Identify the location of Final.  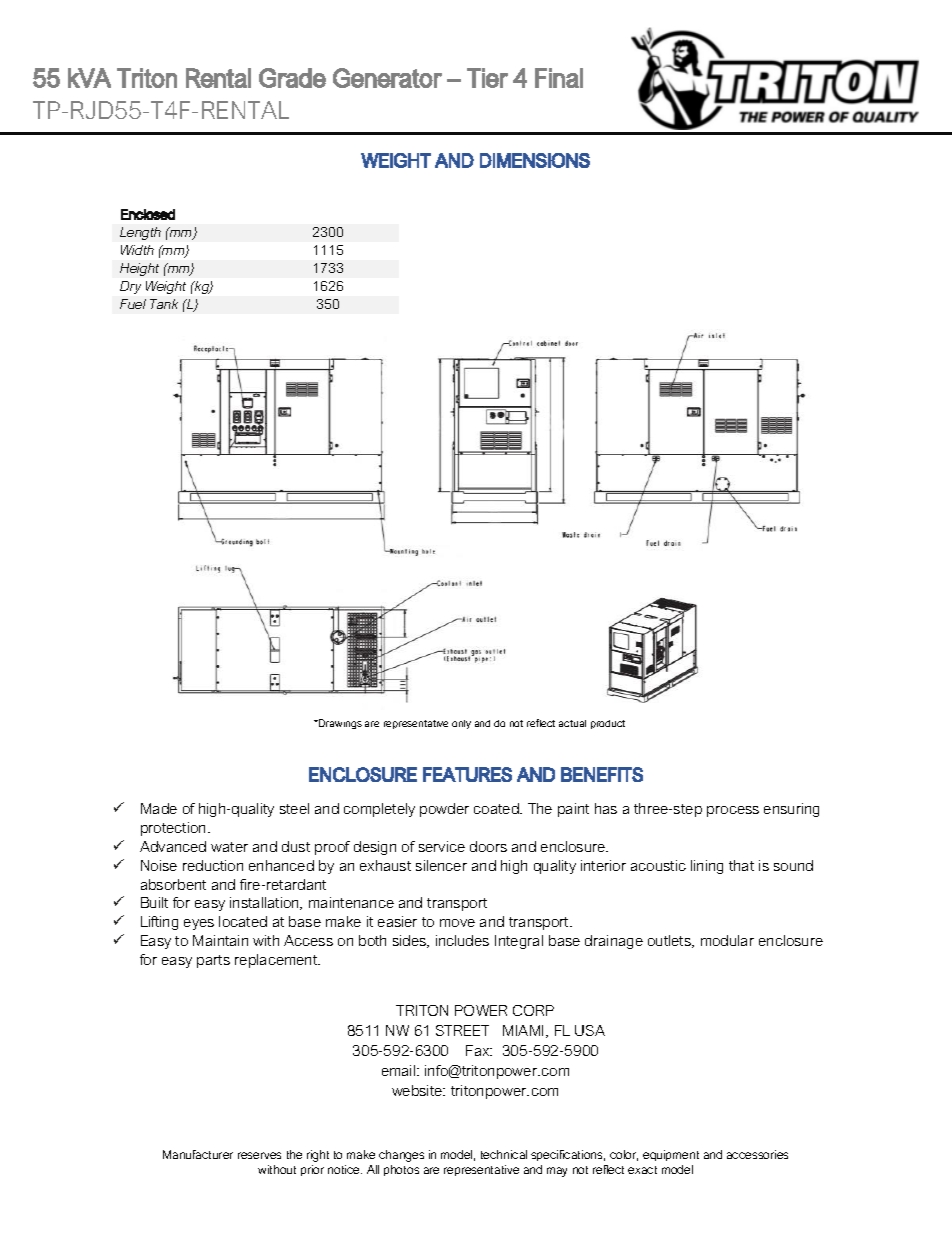
(559, 78).
